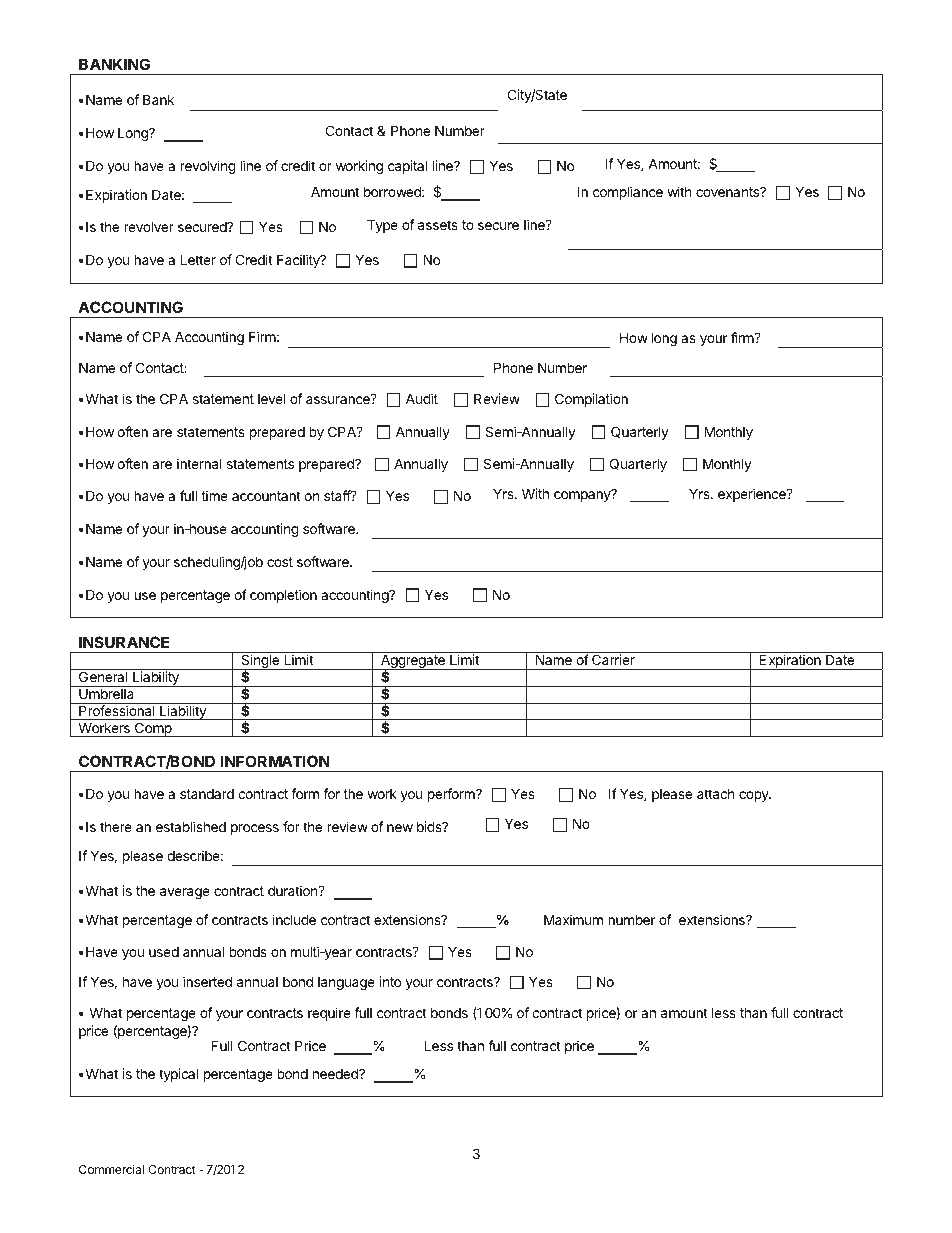  What do you see at coordinates (438, 225) in the page?
I see `assets` at bounding box center [438, 225].
